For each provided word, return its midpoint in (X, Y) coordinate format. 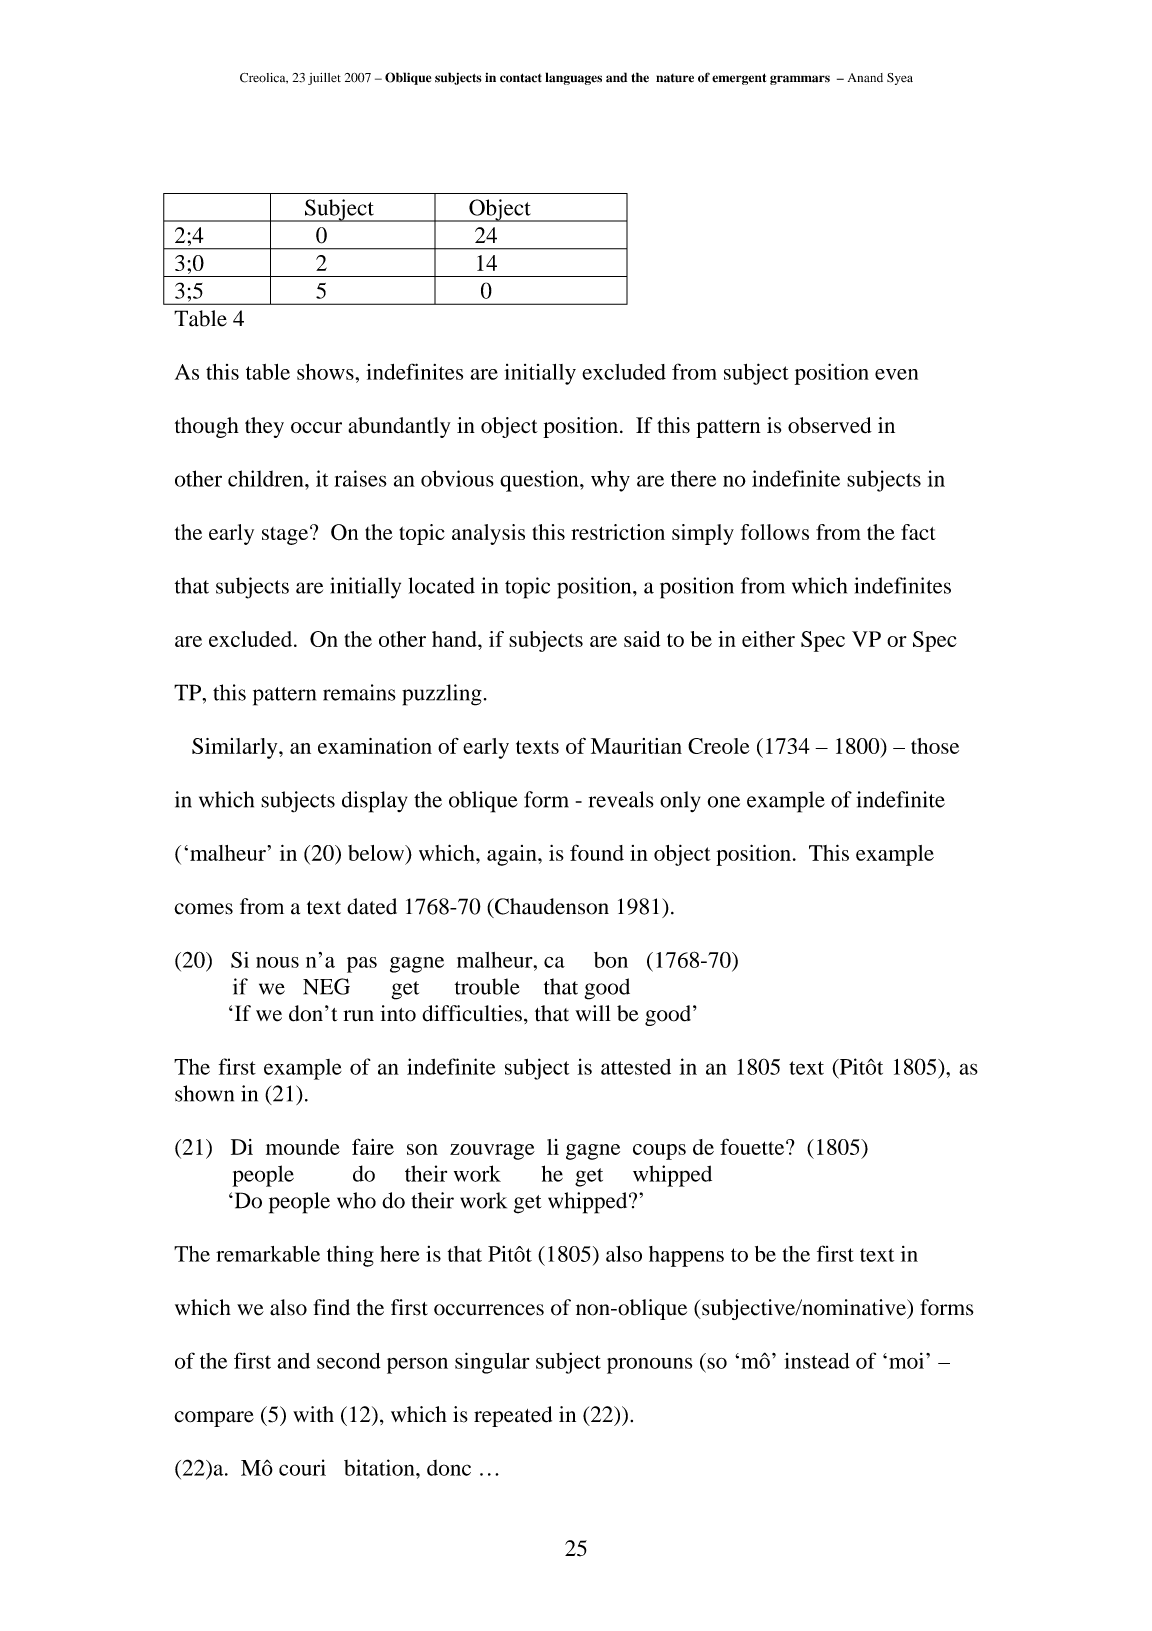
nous (277, 962)
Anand (865, 78)
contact (521, 78)
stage (286, 535)
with (313, 1414)
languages (573, 78)
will (593, 1013)
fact (918, 532)
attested (636, 1067)
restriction (618, 532)
